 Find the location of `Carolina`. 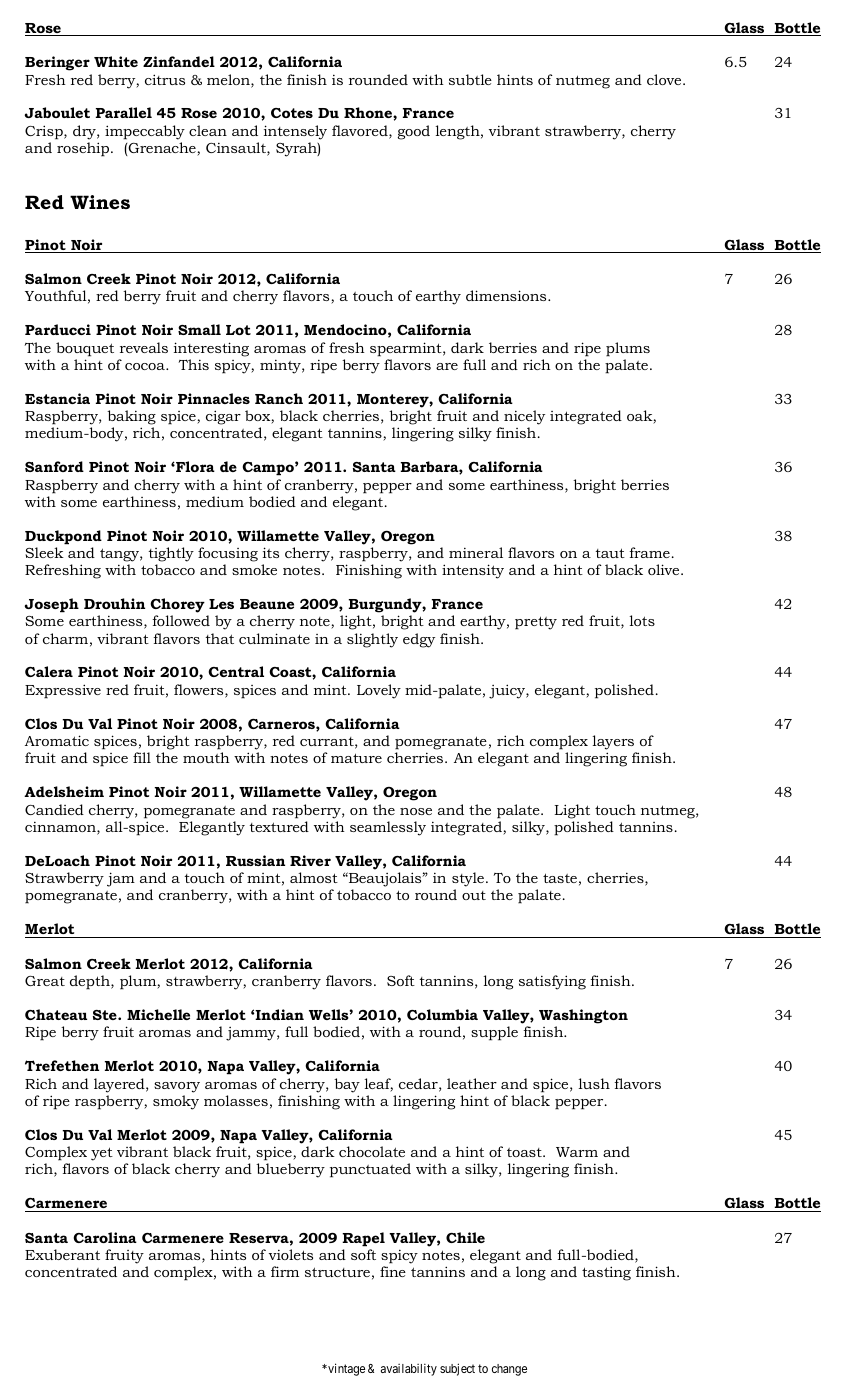

Carolina is located at coordinates (105, 1237).
